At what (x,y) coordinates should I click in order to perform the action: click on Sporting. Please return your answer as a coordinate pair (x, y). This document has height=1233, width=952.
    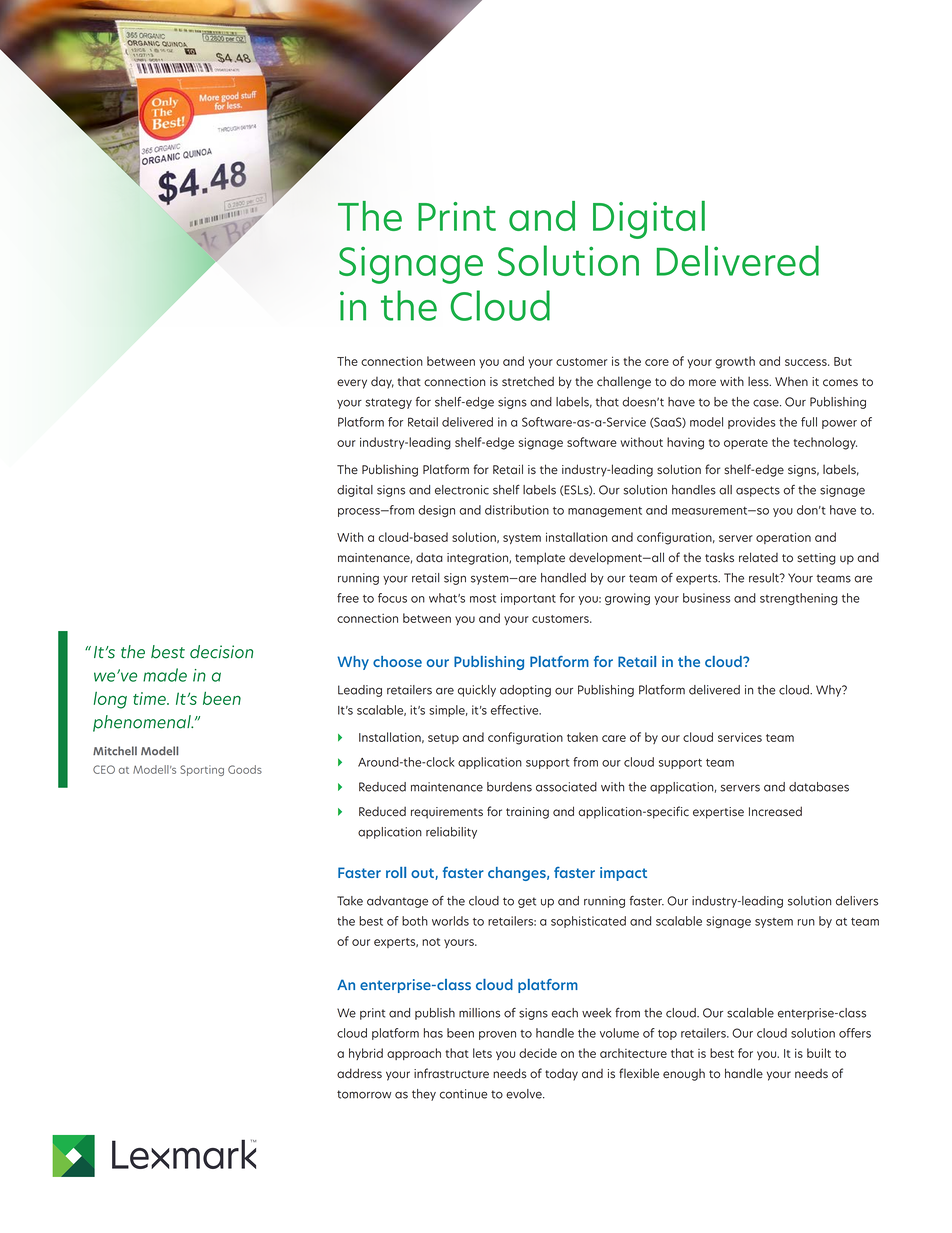
    Looking at the image, I should click on (202, 770).
